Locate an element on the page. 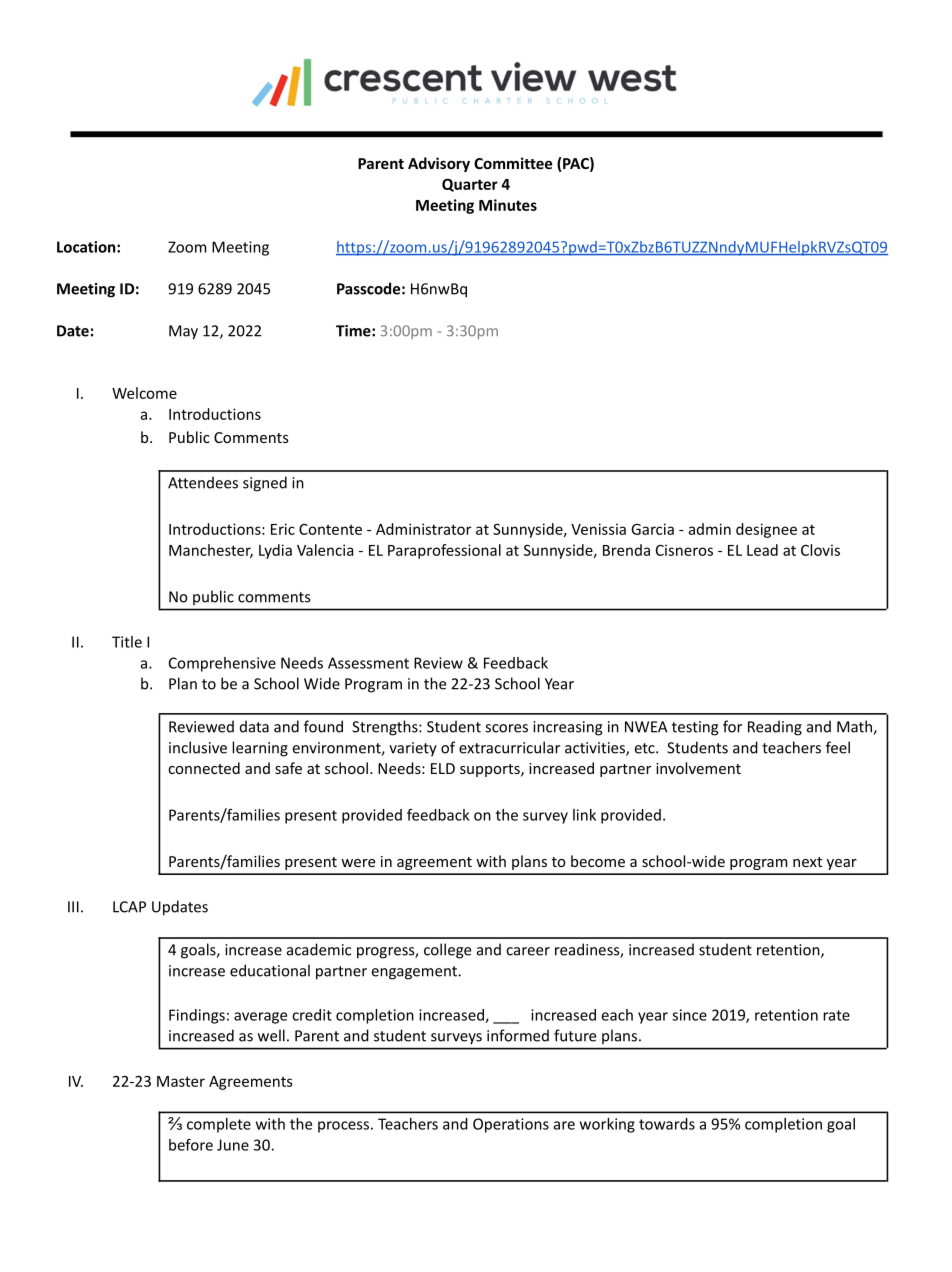 The height and width of the page is (1272, 952). Lead is located at coordinates (762, 550).
